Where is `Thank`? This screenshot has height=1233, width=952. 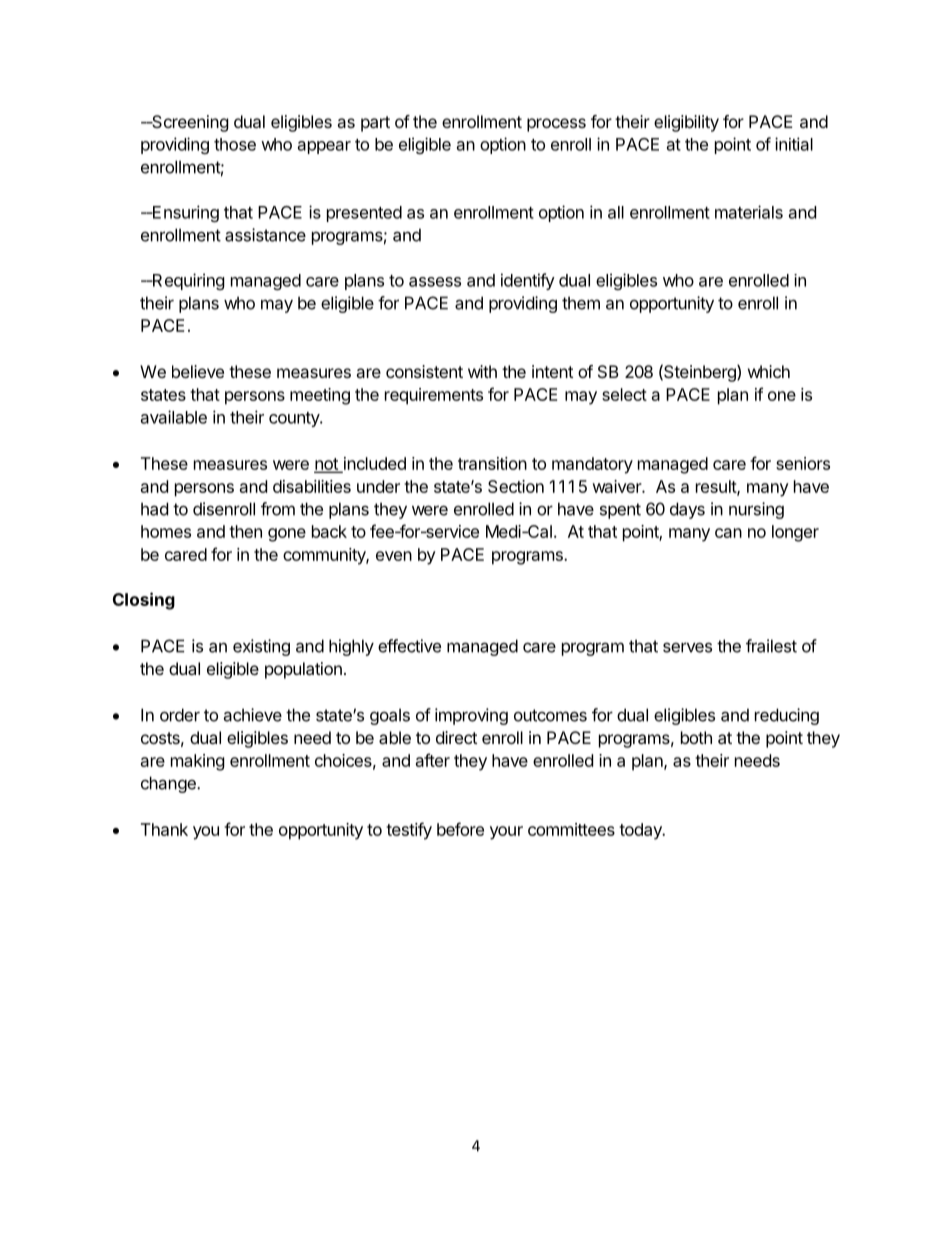 Thank is located at coordinates (164, 829).
